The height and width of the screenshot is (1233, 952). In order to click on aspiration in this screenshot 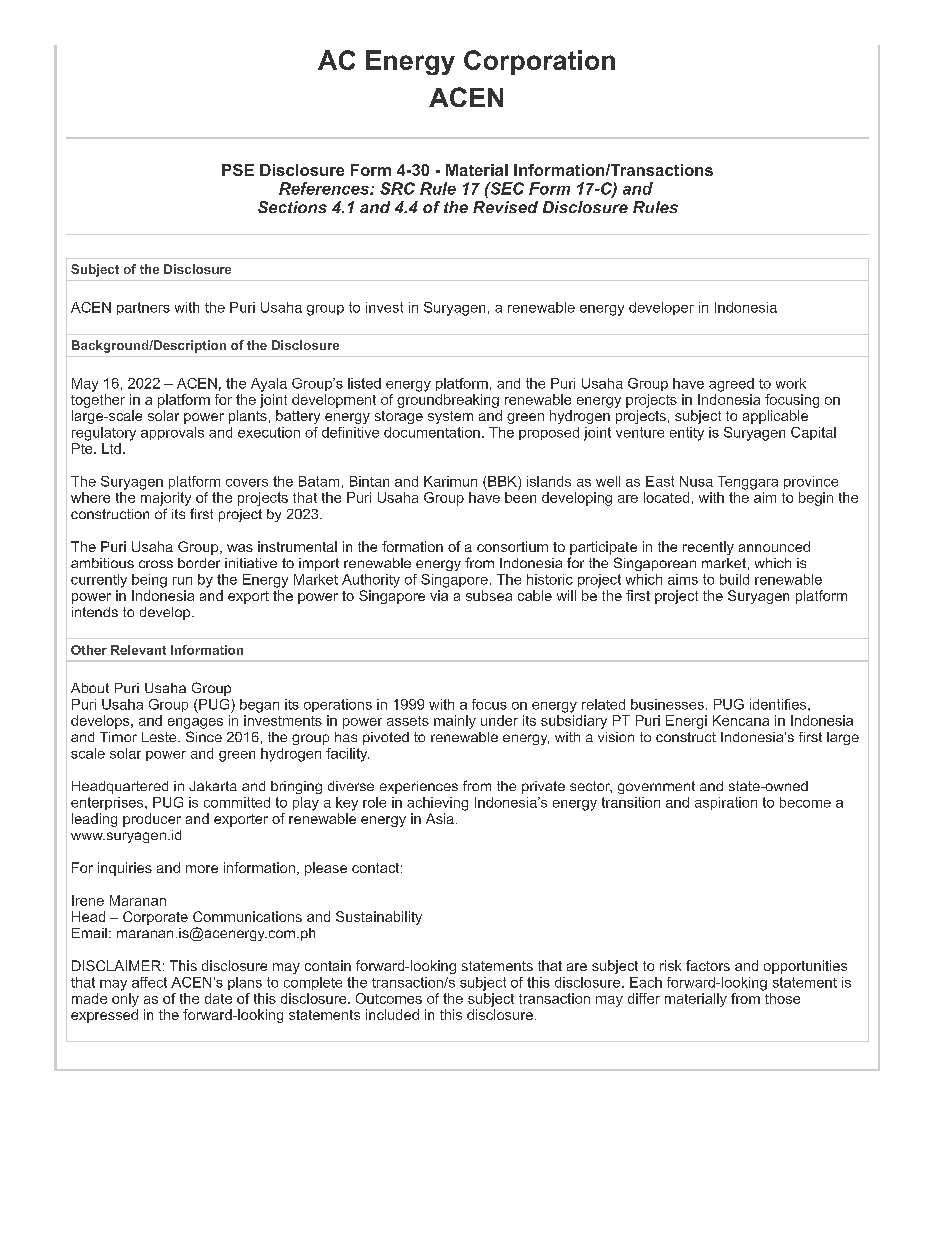, I will do `click(726, 803)`.
